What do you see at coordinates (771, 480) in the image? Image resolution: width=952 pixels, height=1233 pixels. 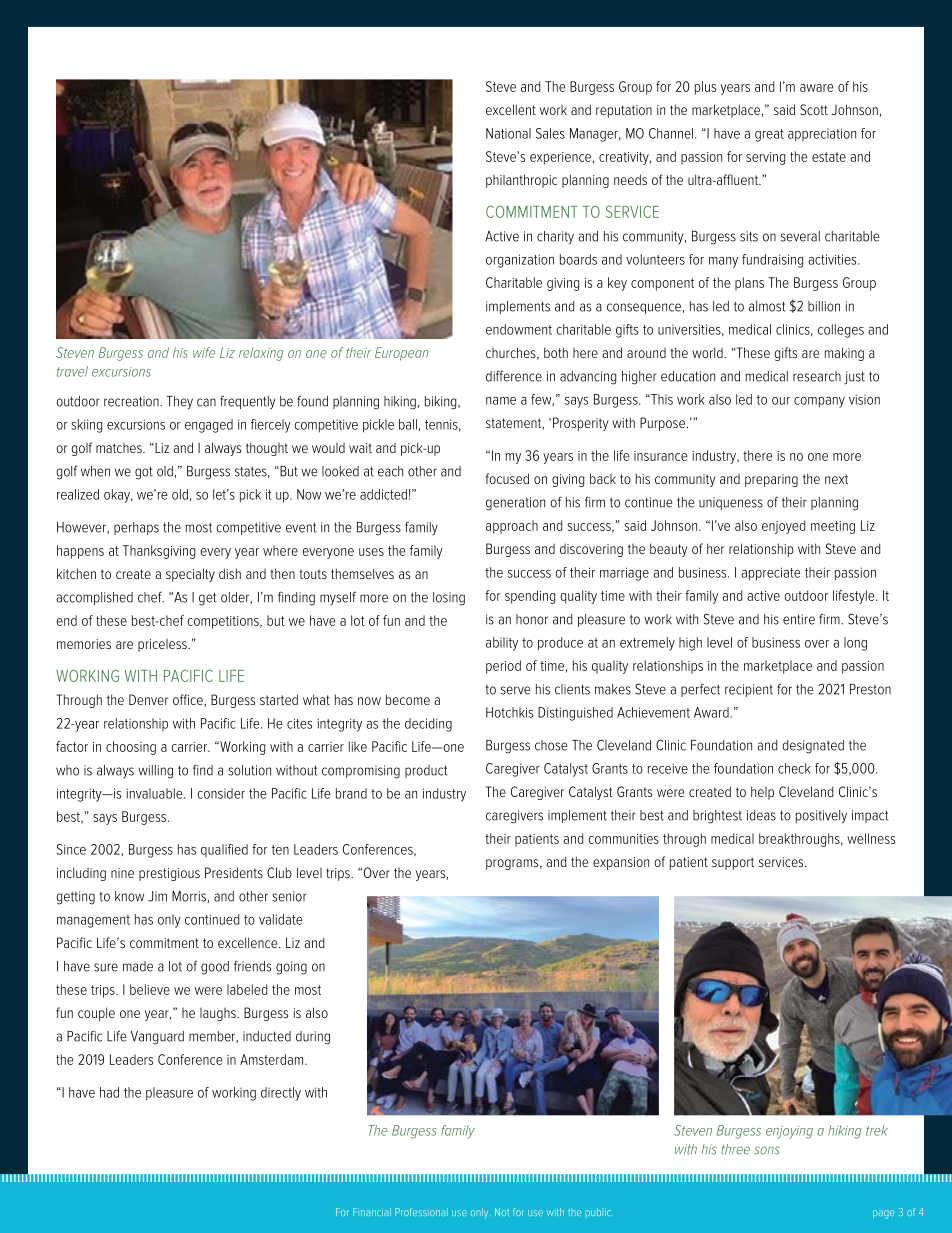 I see `preparing` at bounding box center [771, 480].
